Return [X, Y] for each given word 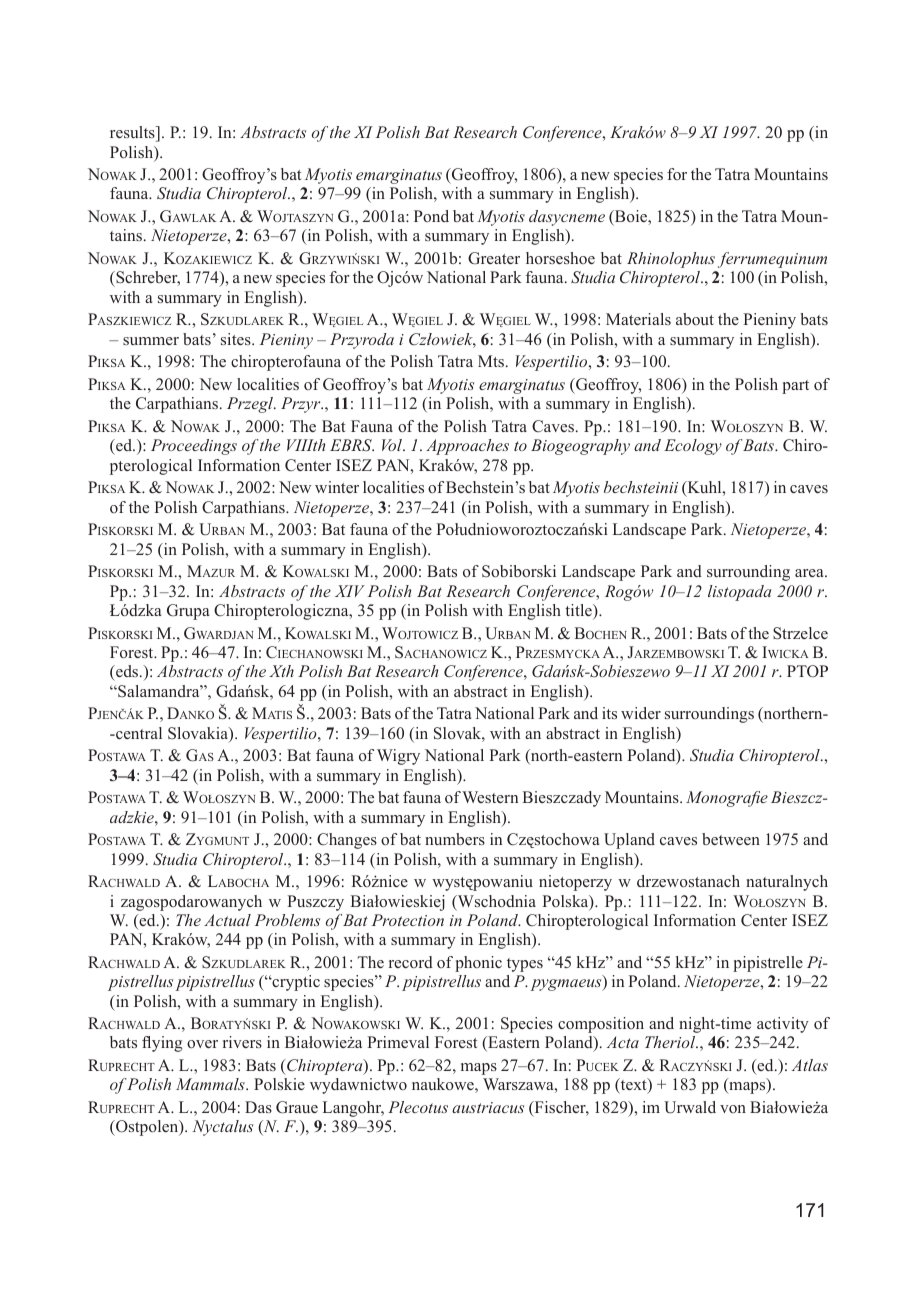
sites [237, 339]
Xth [281, 671]
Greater [494, 258]
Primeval [398, 1042]
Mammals [211, 1084]
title [579, 611]
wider [641, 713]
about [695, 319]
